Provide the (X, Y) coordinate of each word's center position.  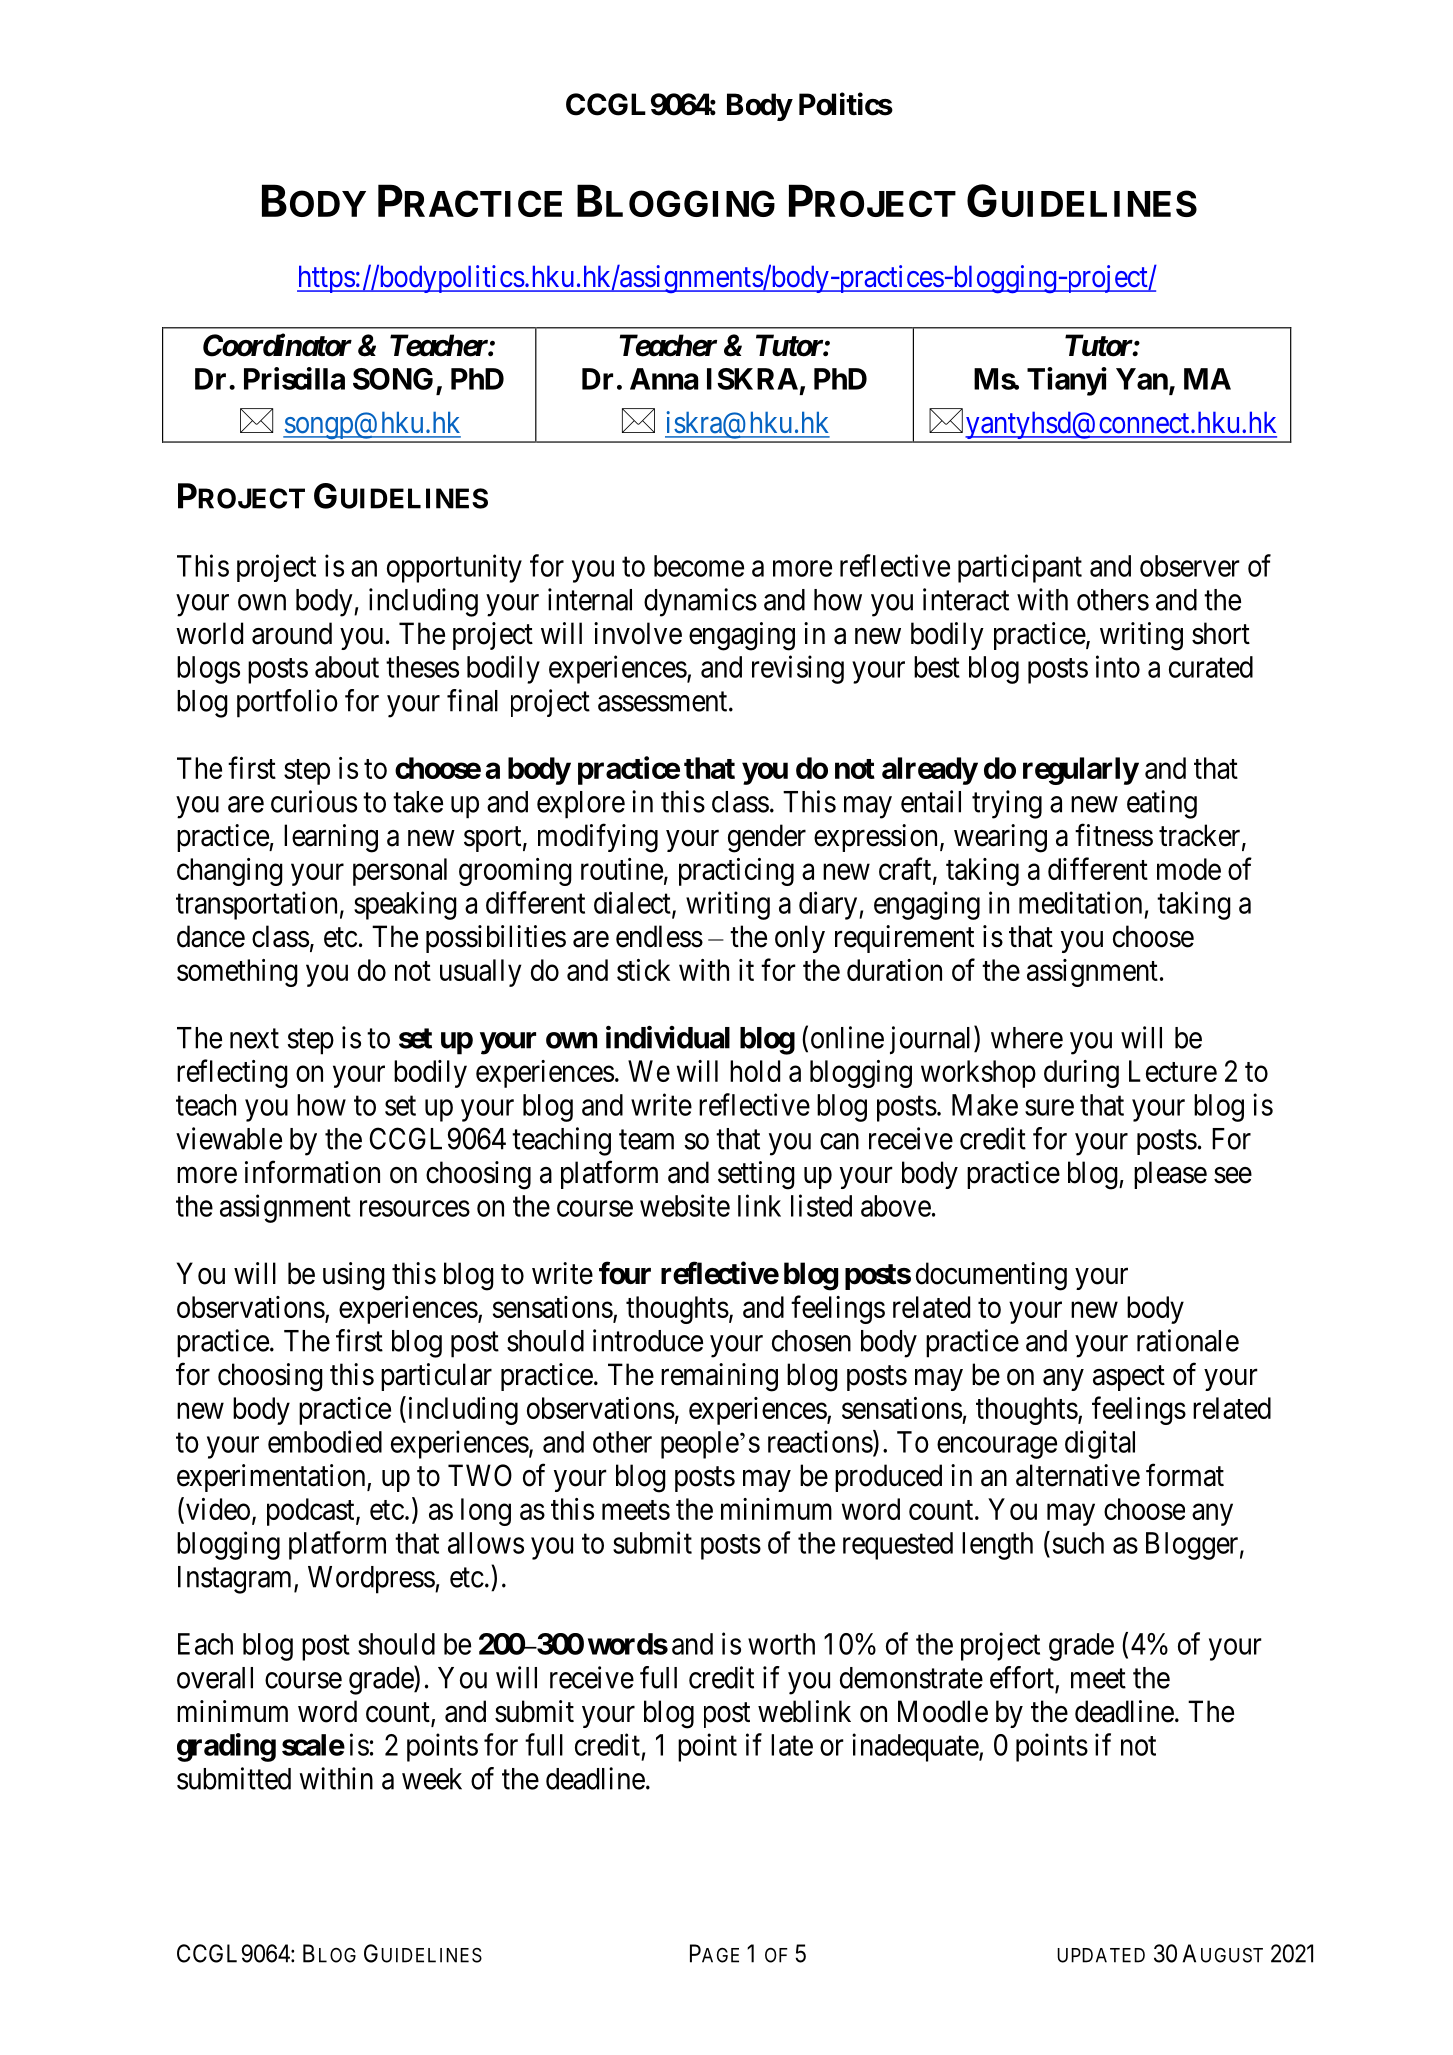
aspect (1129, 1378)
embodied (325, 1441)
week (432, 1779)
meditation (1080, 902)
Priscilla (294, 378)
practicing (736, 872)
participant (1020, 568)
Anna (664, 379)
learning (331, 838)
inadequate (916, 1747)
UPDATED (1101, 1955)
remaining (719, 1377)
